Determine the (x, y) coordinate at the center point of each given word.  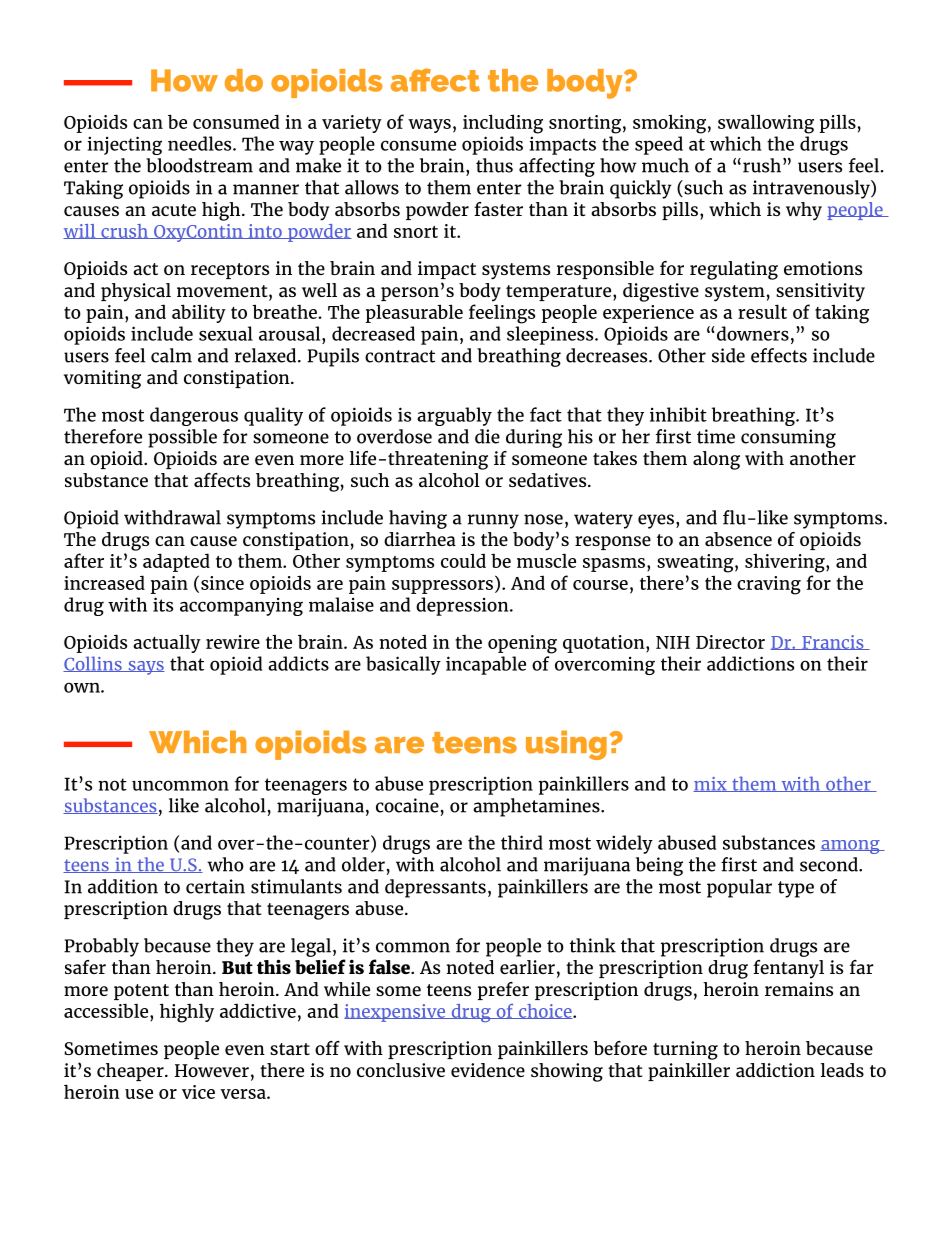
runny (493, 521)
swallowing (766, 124)
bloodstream (199, 165)
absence (738, 539)
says (145, 668)
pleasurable (414, 313)
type (796, 889)
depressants (435, 888)
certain (215, 886)
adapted (176, 562)
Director (730, 642)
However (212, 1070)
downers (753, 333)
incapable (486, 665)
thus (494, 165)
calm (171, 355)
